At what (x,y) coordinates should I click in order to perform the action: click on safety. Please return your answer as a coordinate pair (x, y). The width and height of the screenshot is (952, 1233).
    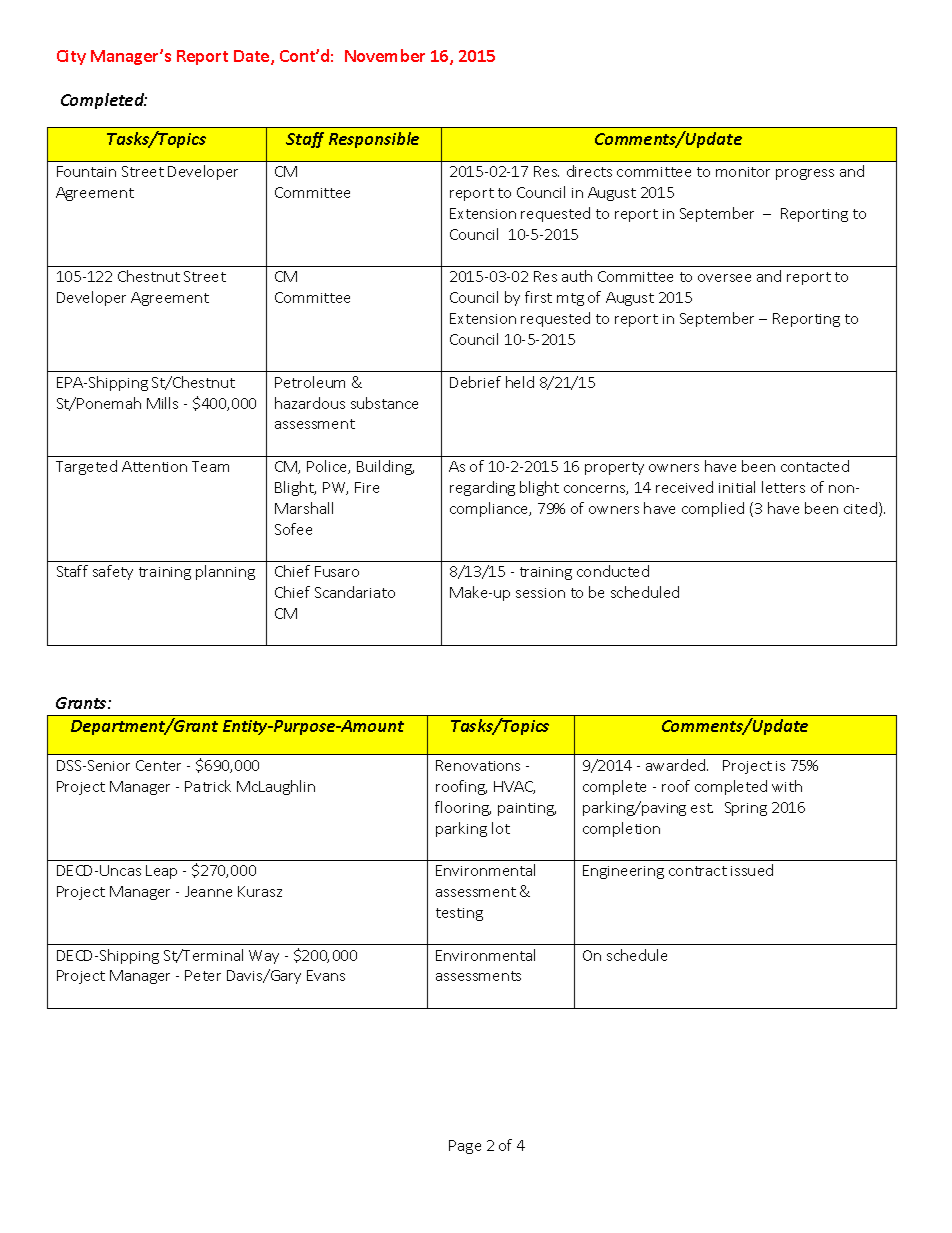
    Looking at the image, I should click on (113, 572).
